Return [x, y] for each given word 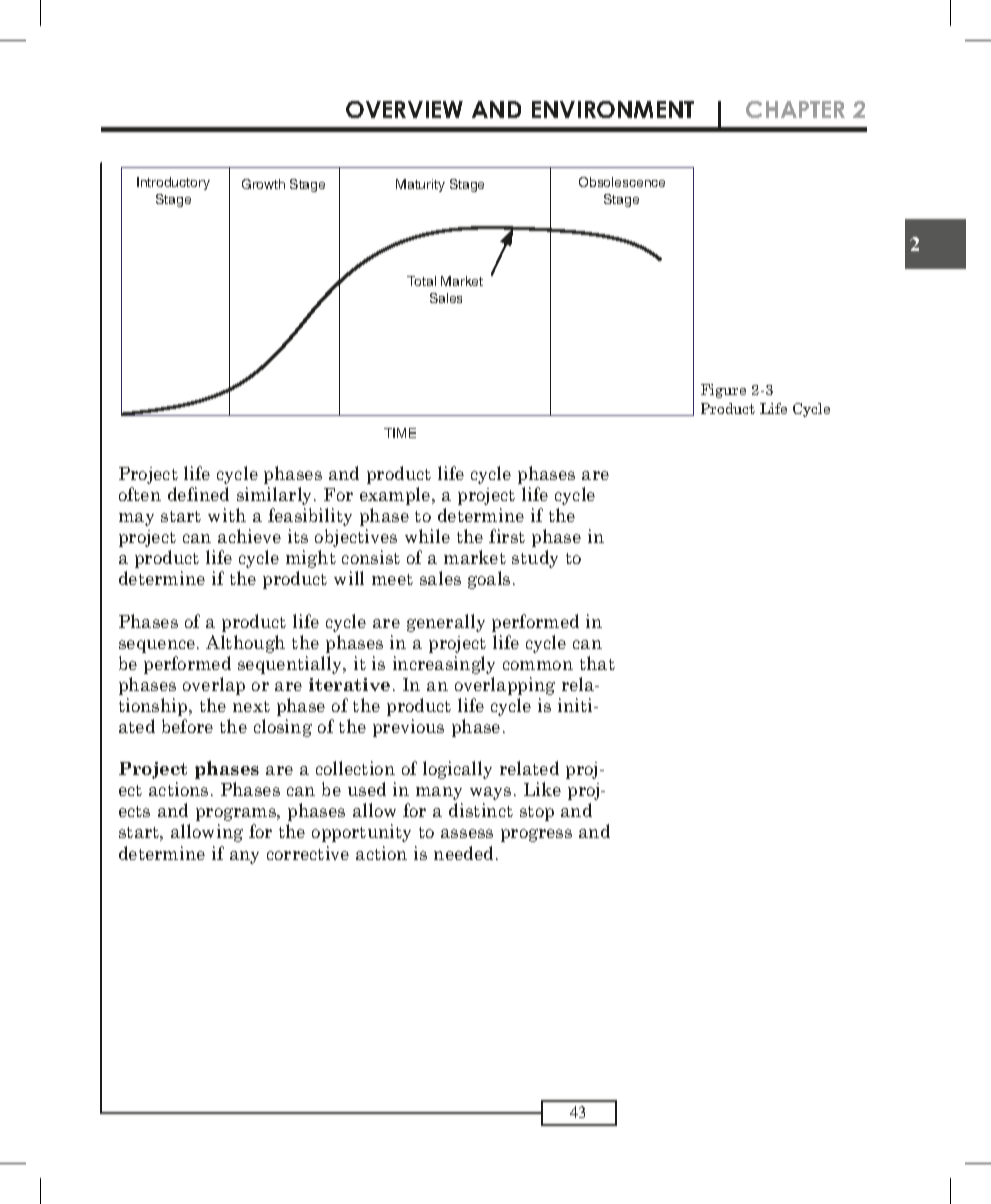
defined [198, 494]
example [396, 496]
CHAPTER [795, 109]
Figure [723, 391]
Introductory [173, 183]
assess [467, 833]
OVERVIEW [404, 109]
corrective [308, 853]
